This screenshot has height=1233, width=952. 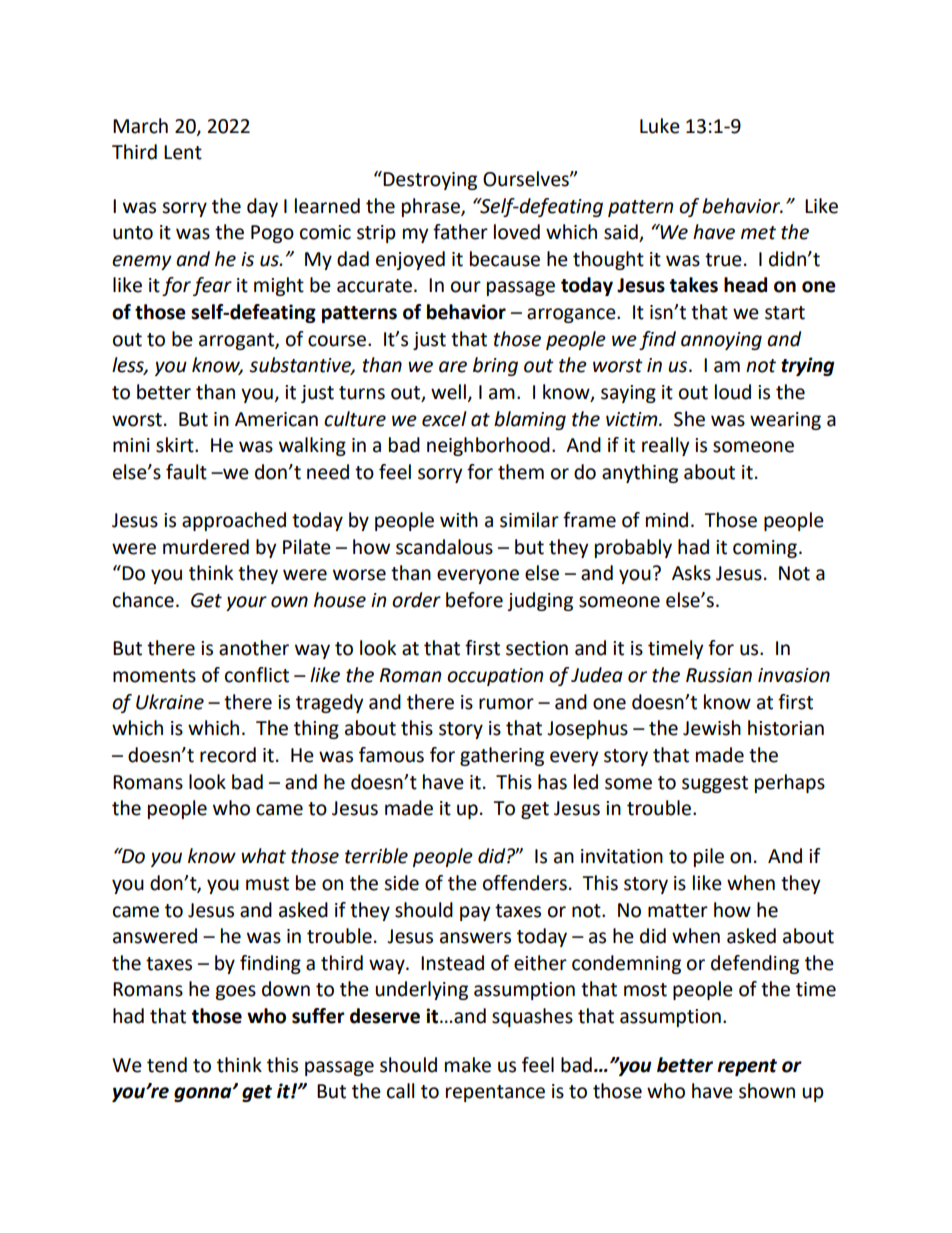 What do you see at coordinates (721, 341) in the screenshot?
I see `annoying` at bounding box center [721, 341].
